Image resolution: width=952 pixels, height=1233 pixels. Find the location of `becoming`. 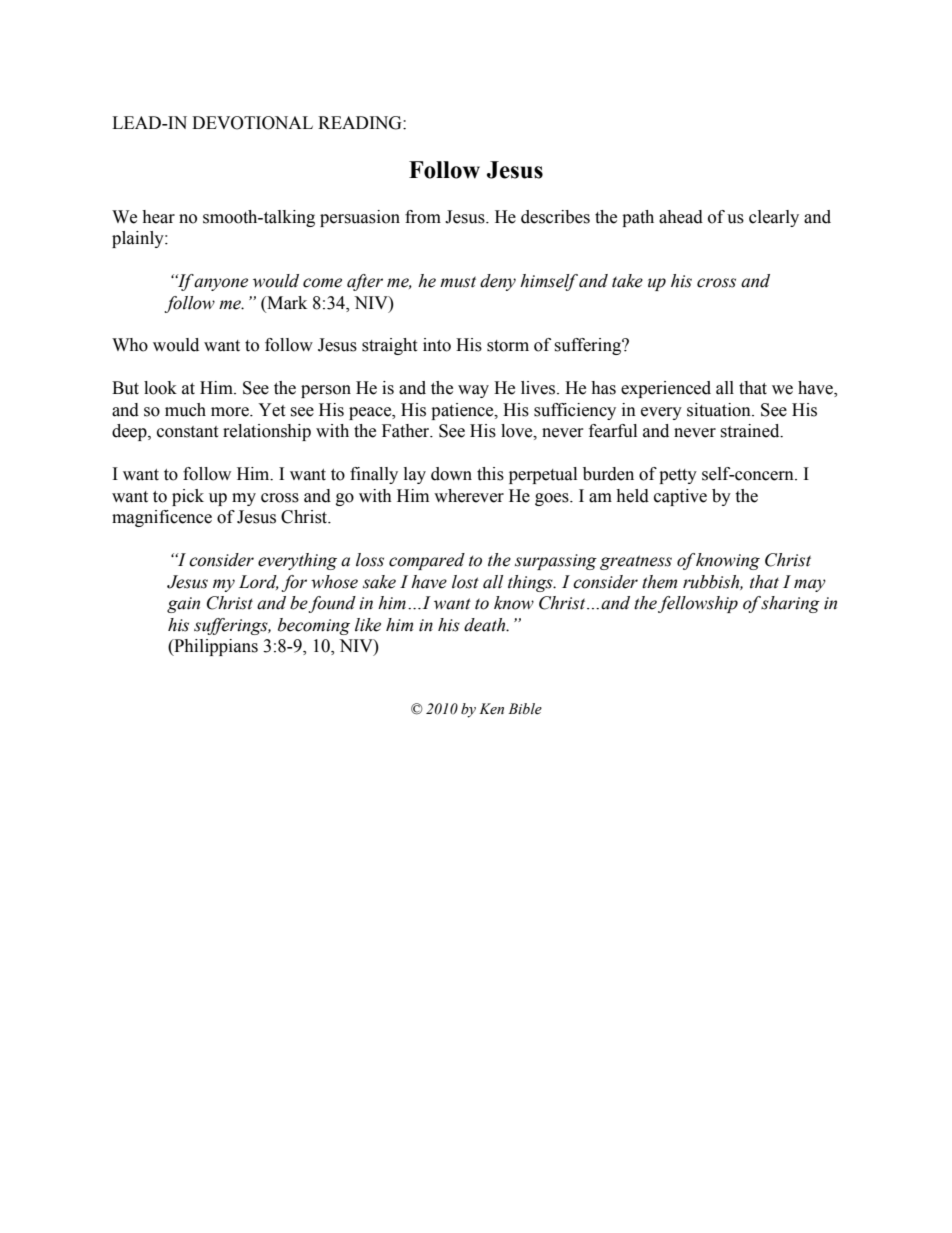

becoming is located at coordinates (314, 626).
